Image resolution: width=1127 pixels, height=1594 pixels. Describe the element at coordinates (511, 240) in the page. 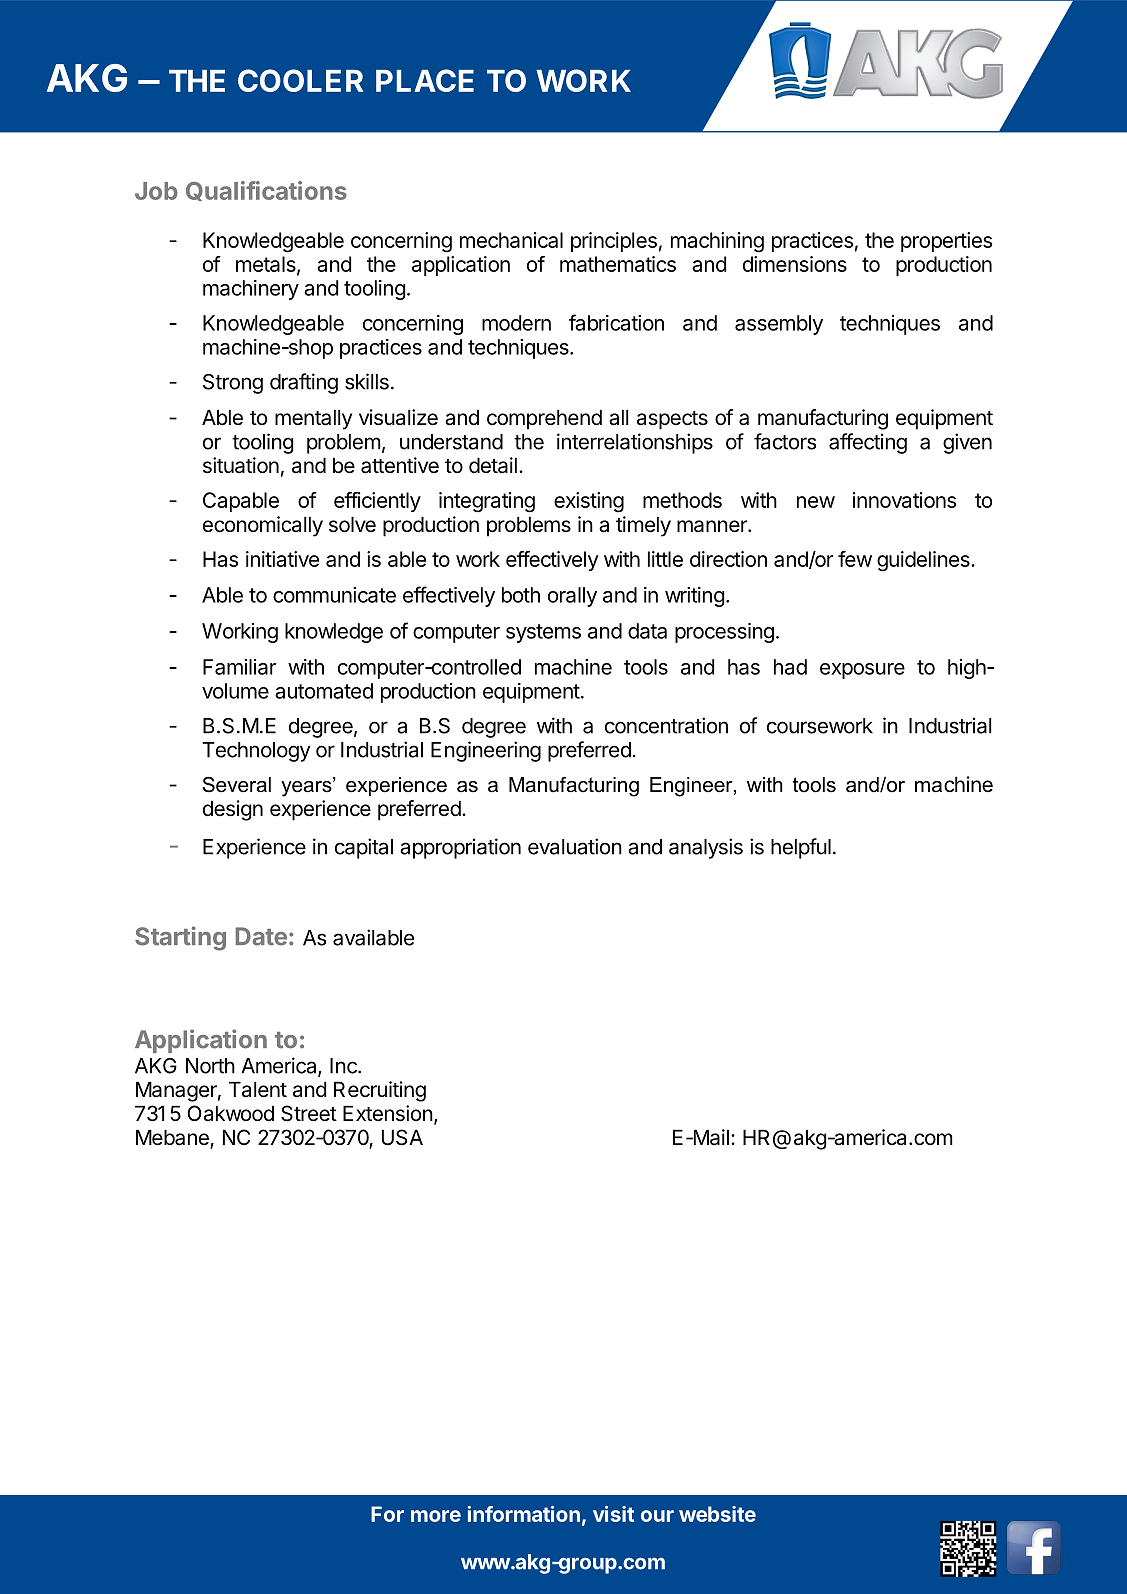

I see `mechanical` at that location.
